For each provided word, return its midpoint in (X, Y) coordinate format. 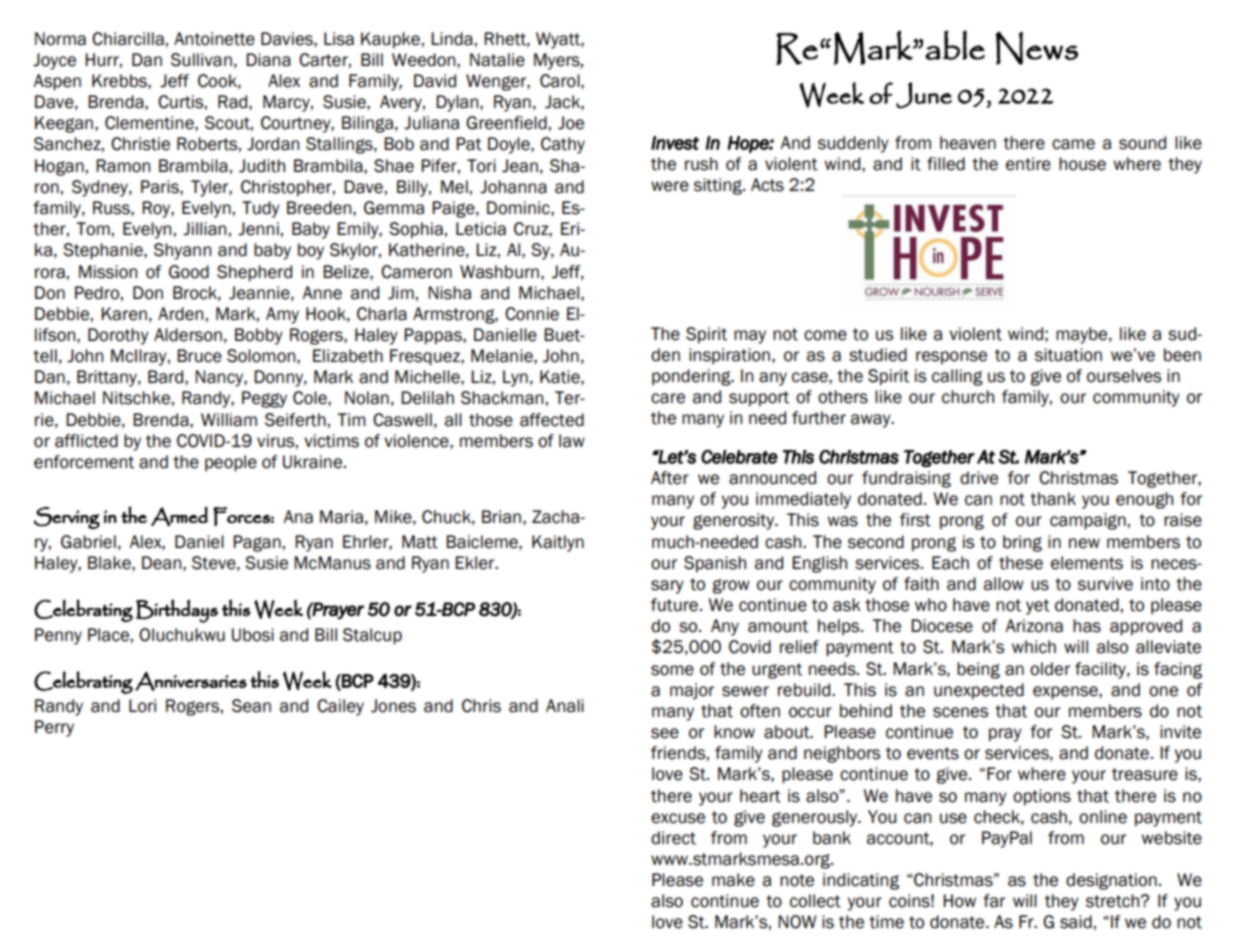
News (1037, 48)
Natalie (497, 60)
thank (1053, 499)
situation (1068, 355)
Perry (54, 728)
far (994, 901)
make (733, 880)
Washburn (499, 272)
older (1050, 669)
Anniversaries (191, 681)
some (672, 670)
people (231, 463)
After (670, 478)
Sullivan (201, 60)
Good (189, 272)
